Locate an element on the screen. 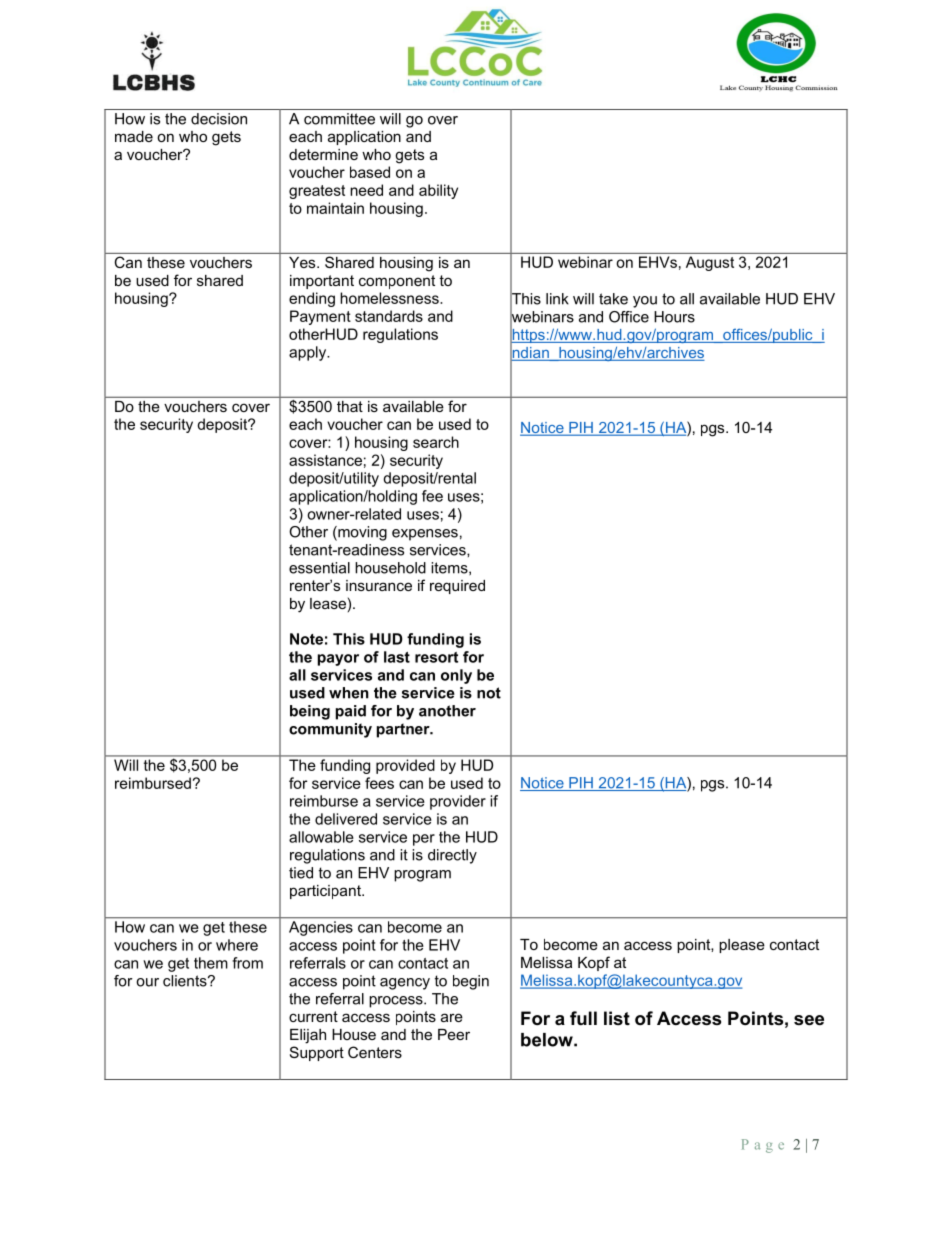 This screenshot has width=952, height=1233. them is located at coordinates (211, 963).
